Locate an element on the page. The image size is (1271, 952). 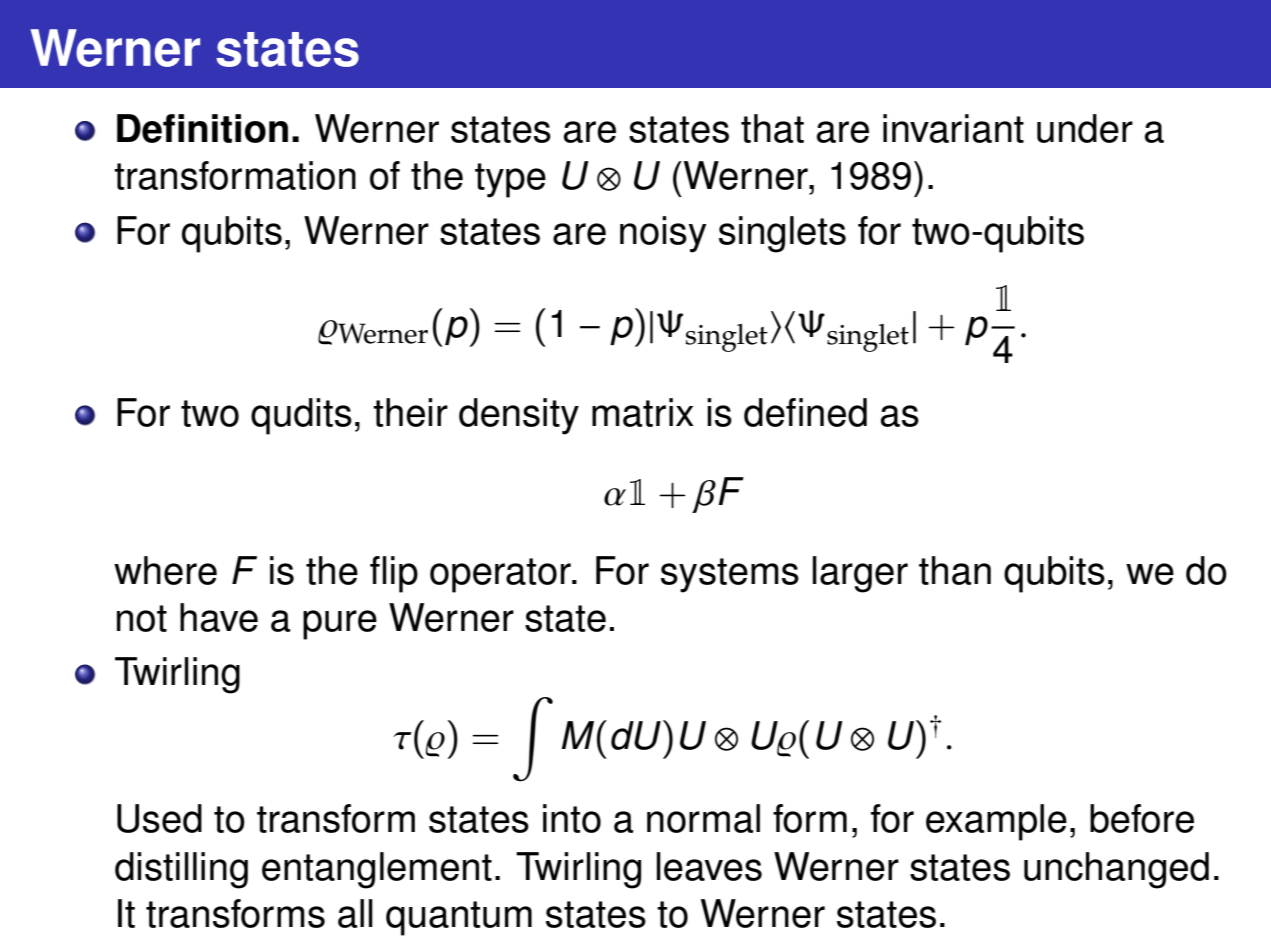
where is located at coordinates (165, 570).
